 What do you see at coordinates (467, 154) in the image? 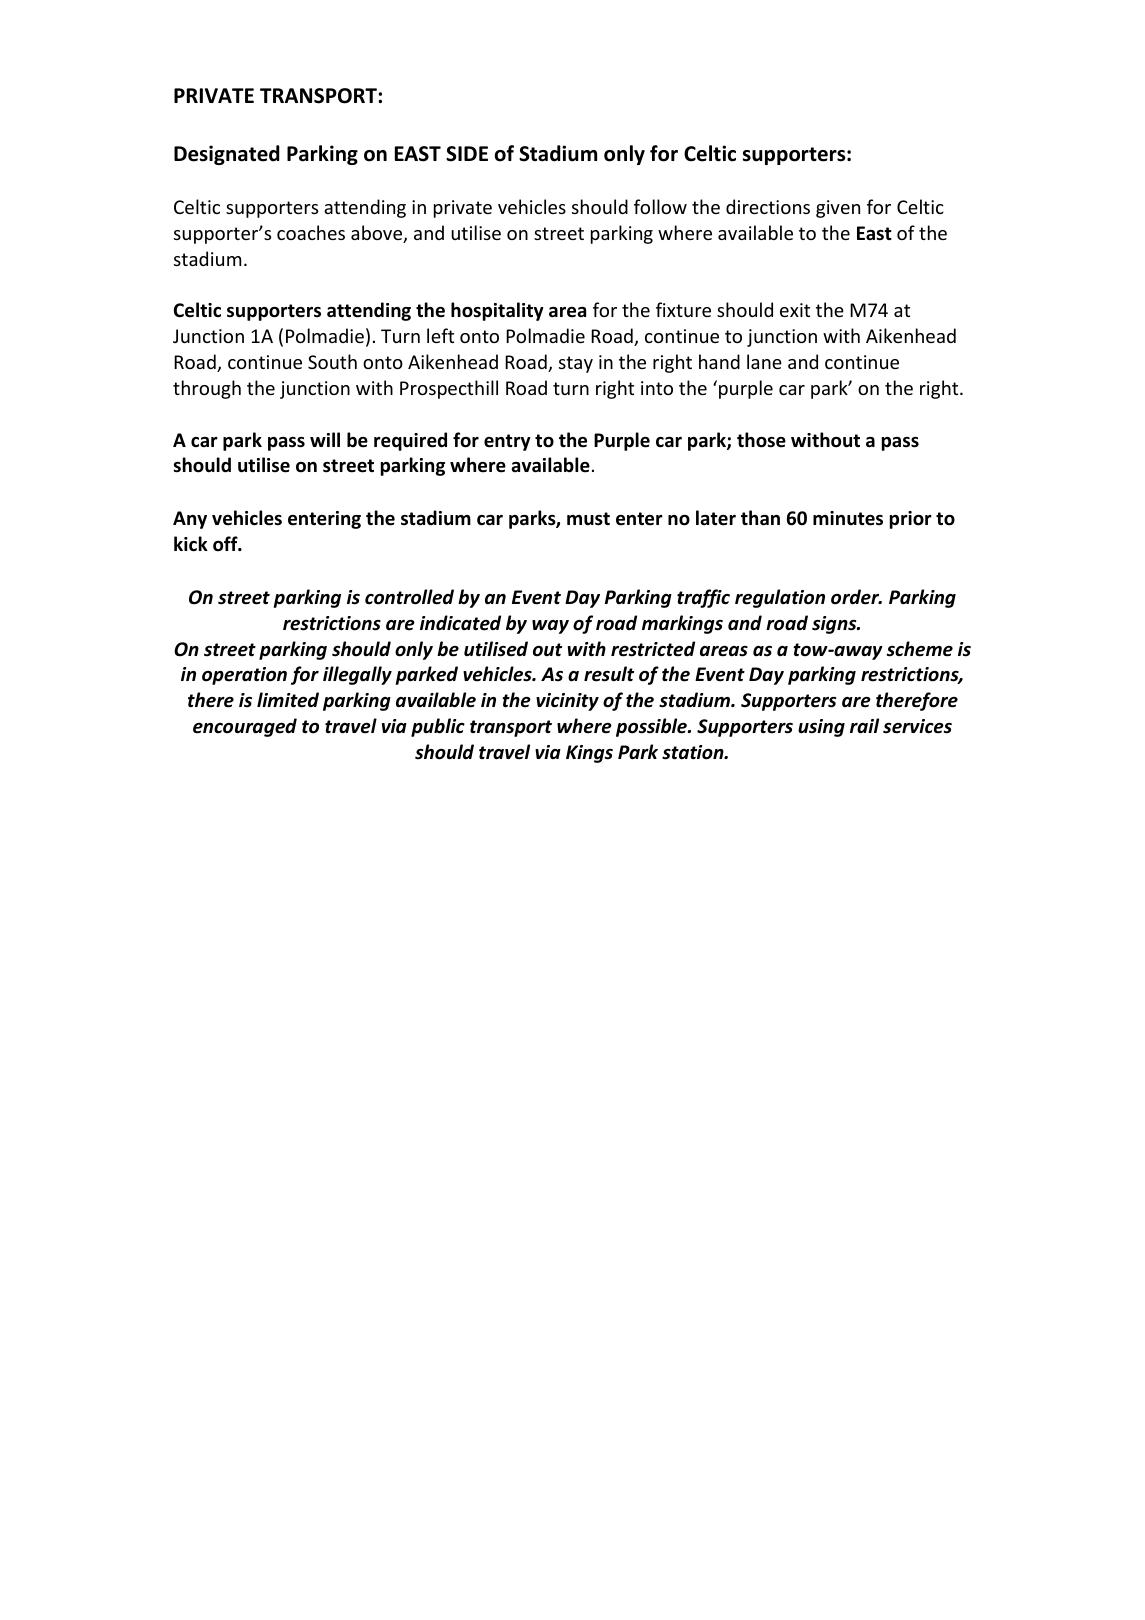
I see `SIDE` at bounding box center [467, 154].
